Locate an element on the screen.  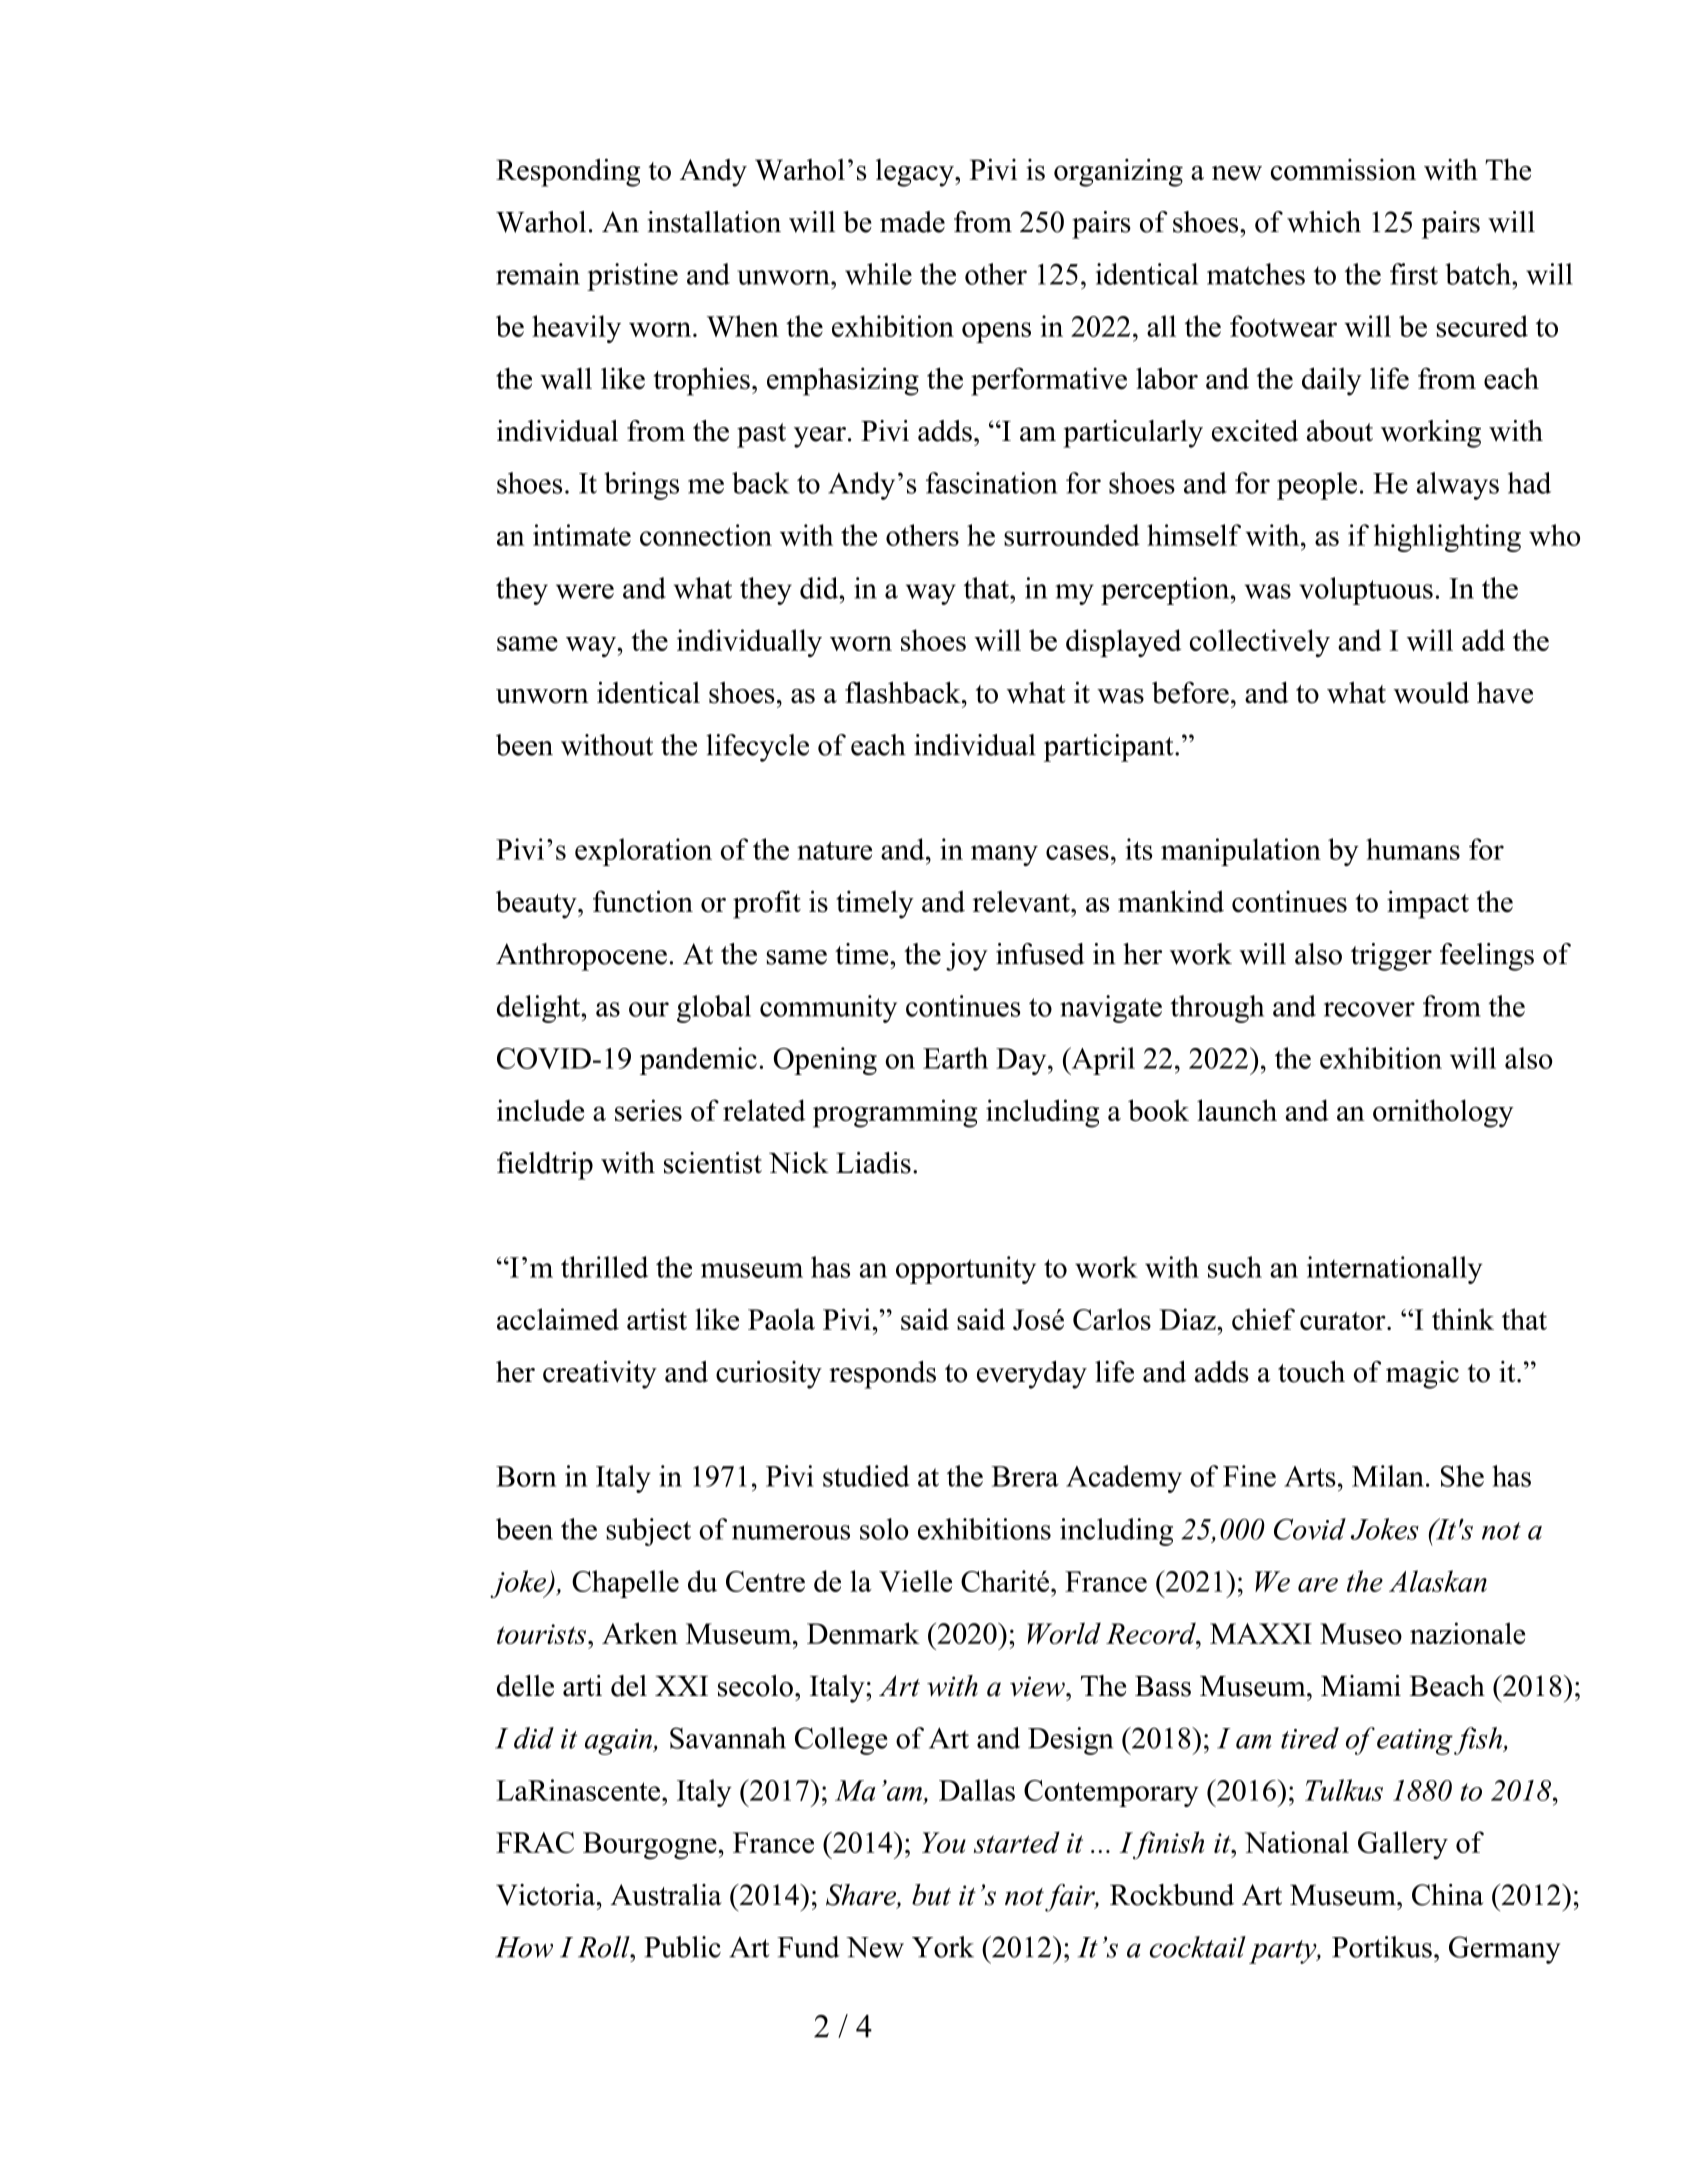
everyday is located at coordinates (1032, 1375).
